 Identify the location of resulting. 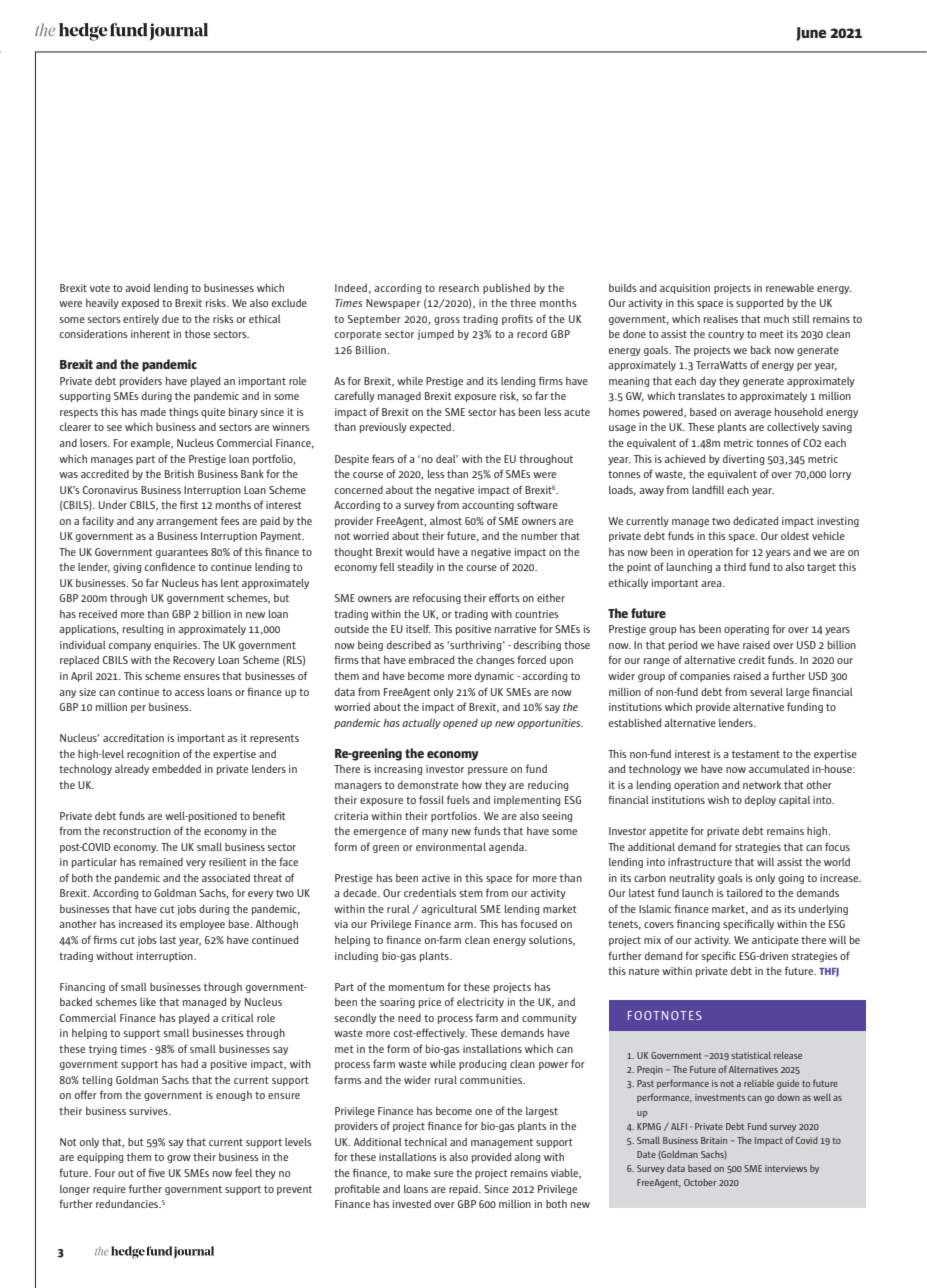
(143, 630).
